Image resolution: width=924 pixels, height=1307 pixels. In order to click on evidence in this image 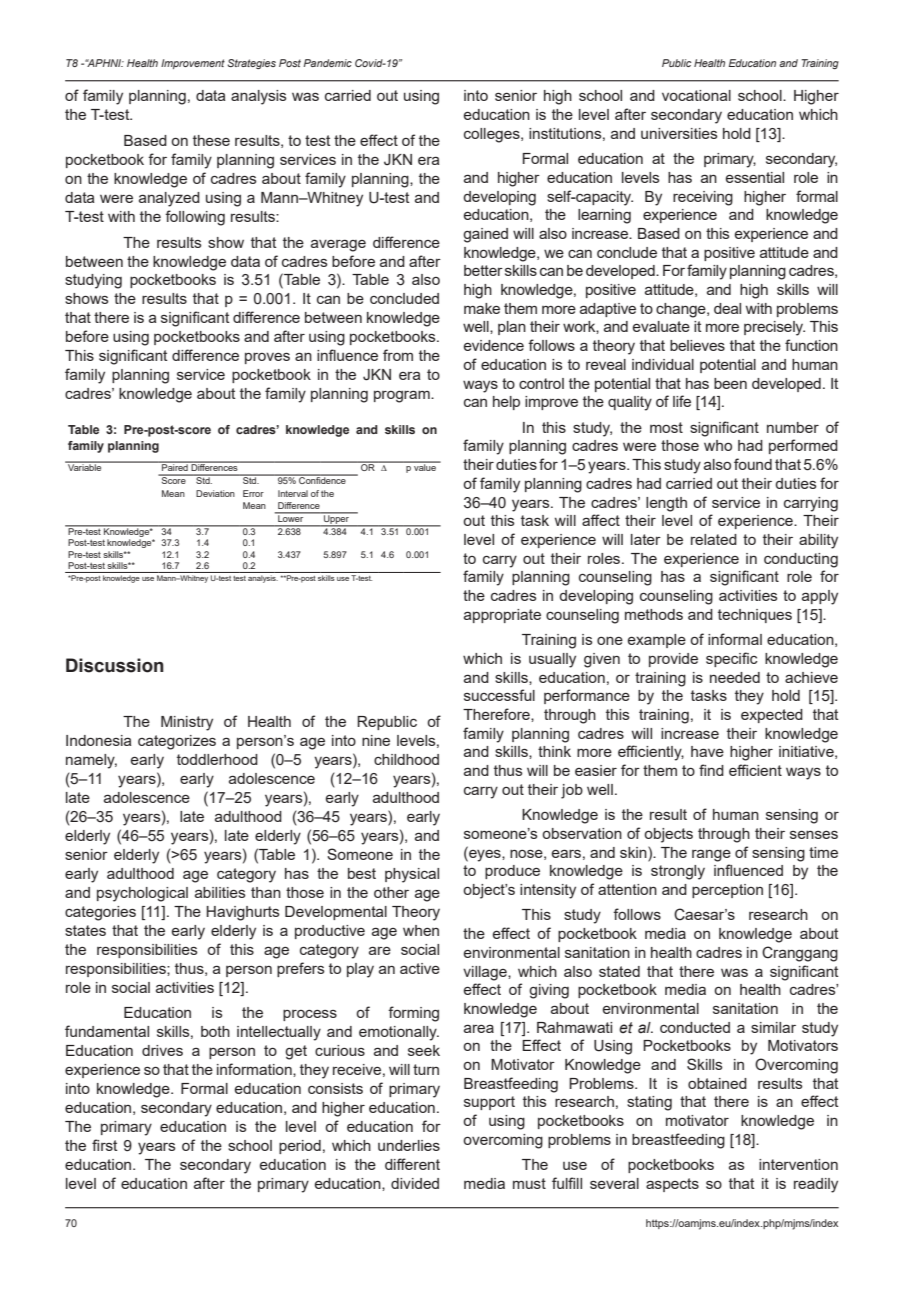, I will do `click(494, 345)`.
